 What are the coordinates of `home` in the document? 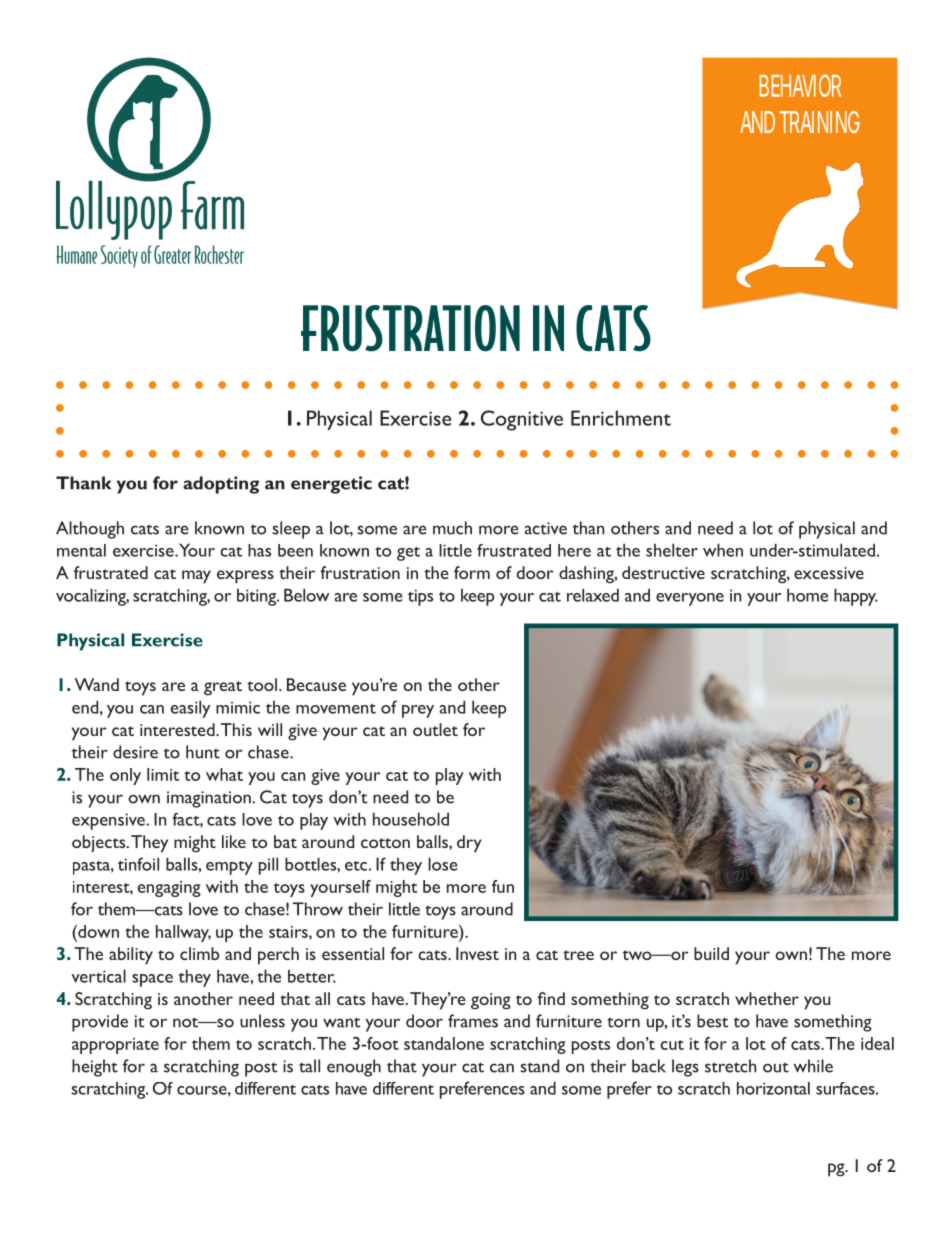 It's located at (807, 595).
